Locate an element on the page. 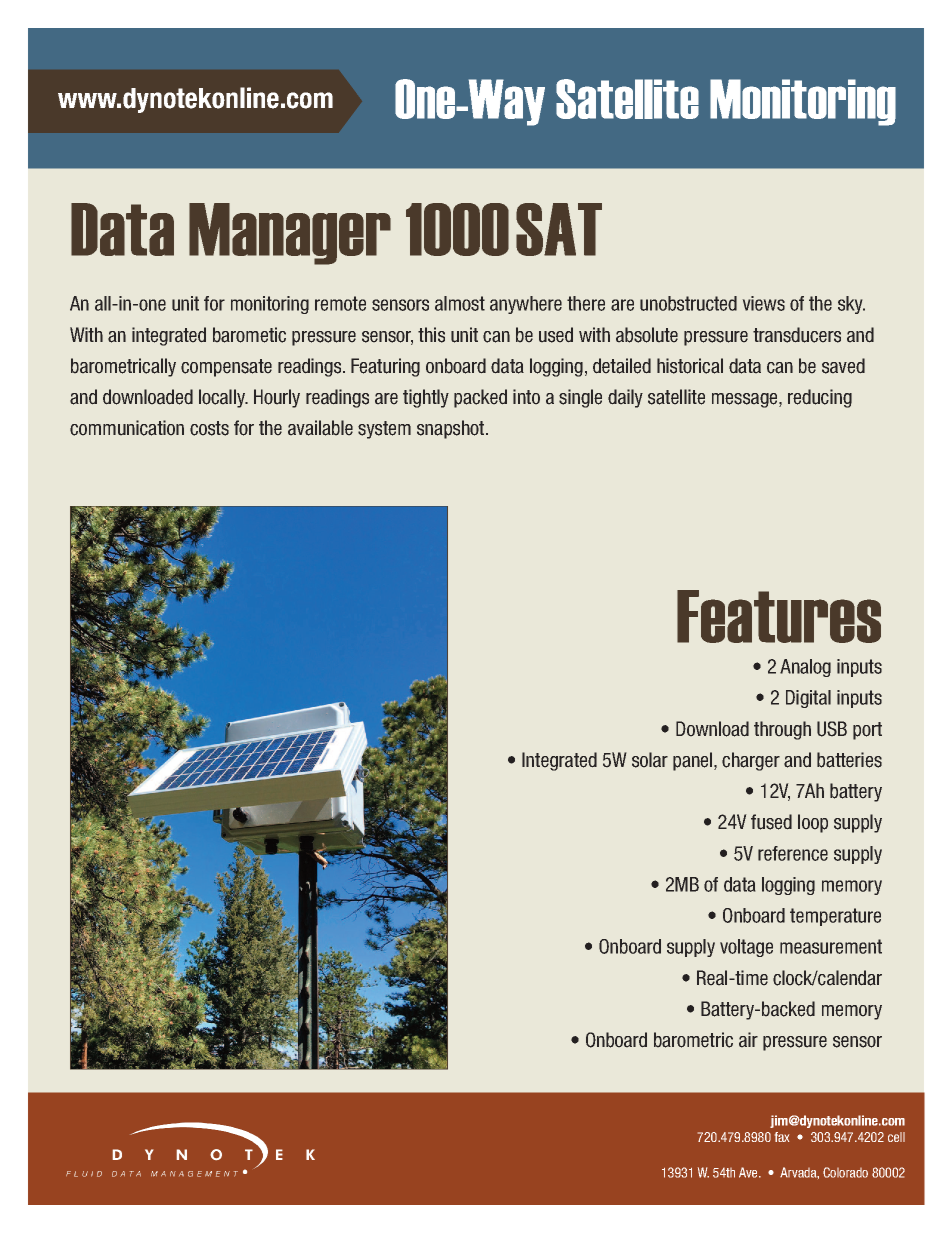 Image resolution: width=952 pixels, height=1233 pixels. compensate is located at coordinates (226, 368).
